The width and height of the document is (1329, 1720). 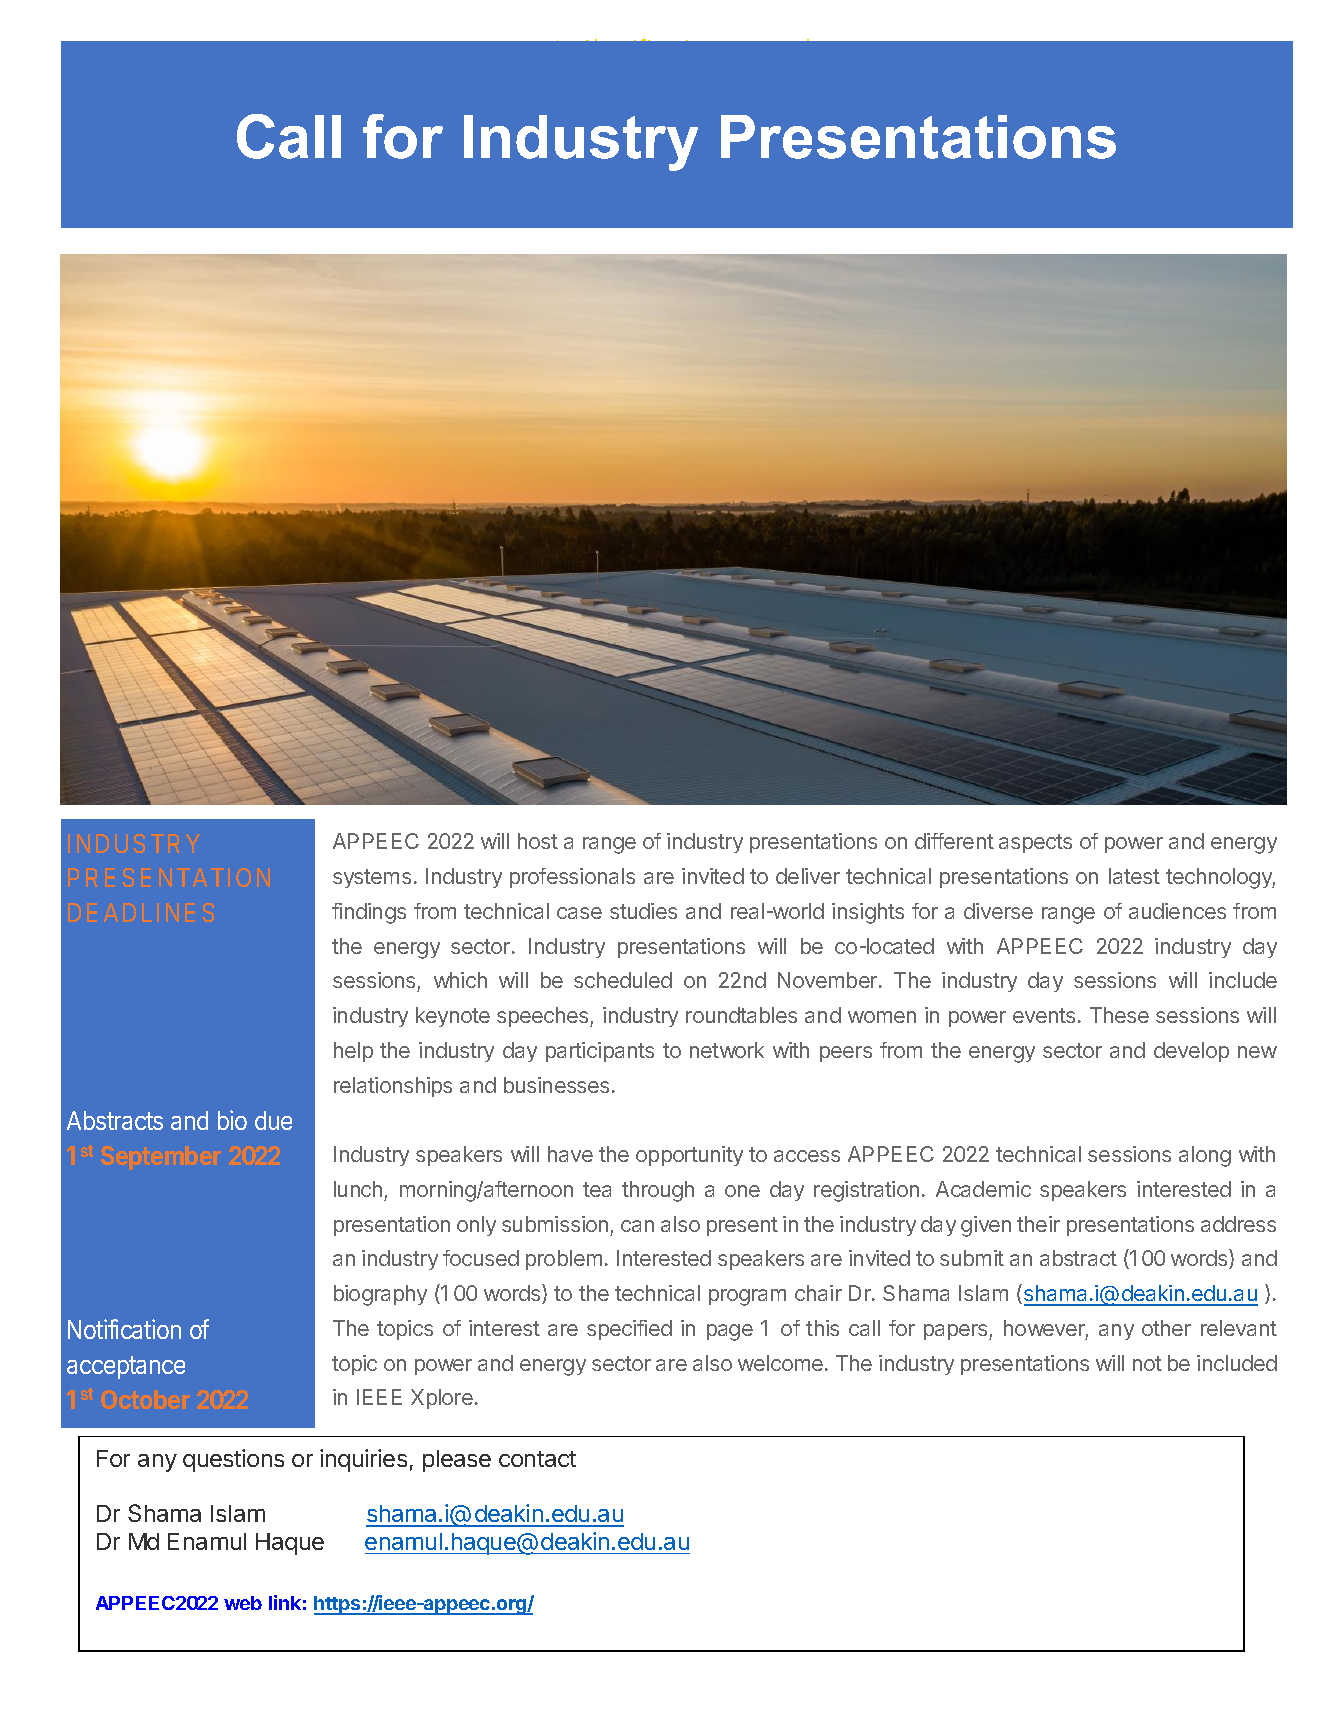 What do you see at coordinates (1134, 876) in the document?
I see `latest` at bounding box center [1134, 876].
